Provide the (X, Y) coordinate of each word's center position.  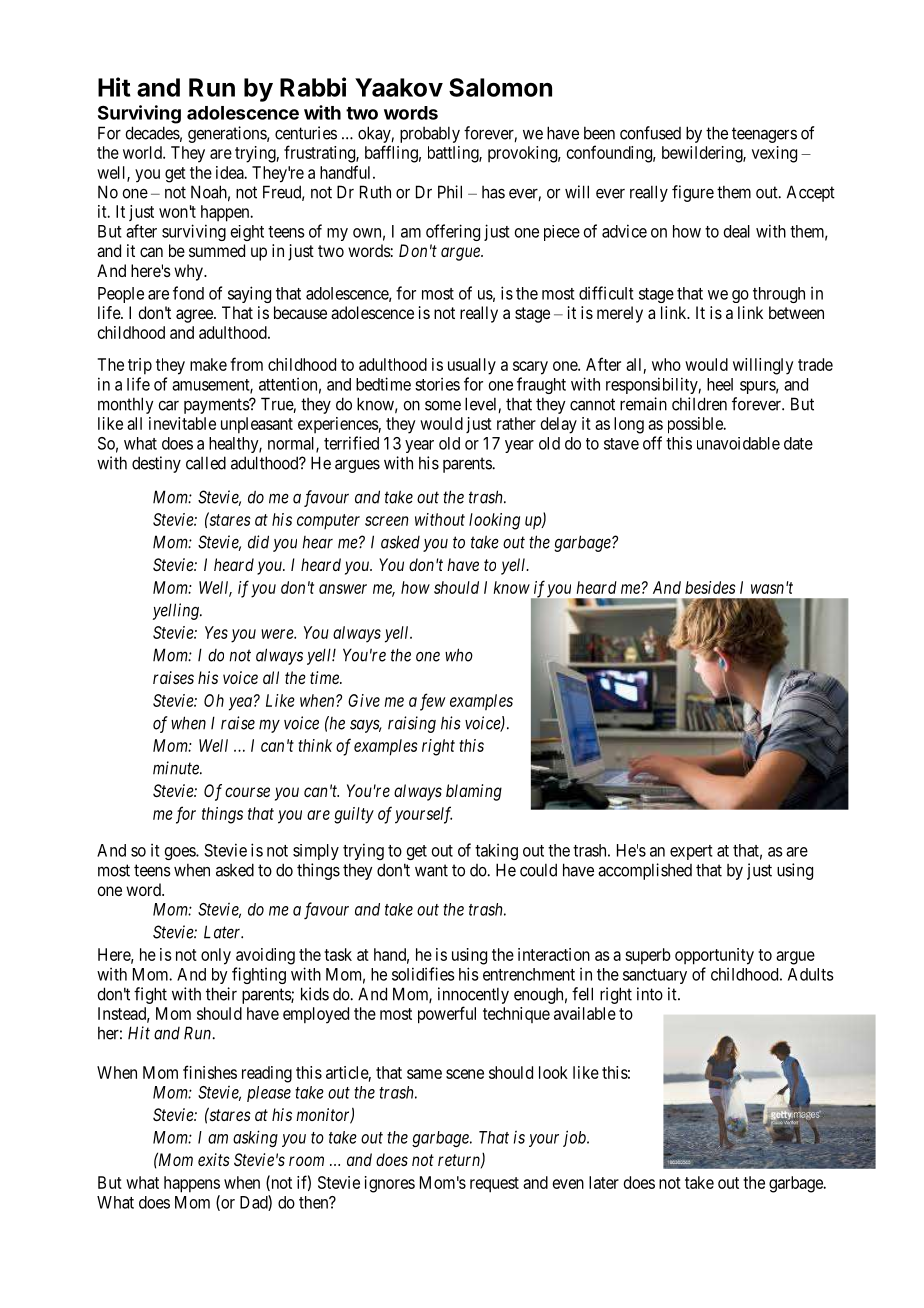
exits (214, 1159)
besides (710, 587)
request (494, 1185)
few (433, 702)
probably (430, 134)
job (575, 1138)
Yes (216, 632)
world (143, 152)
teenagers (764, 135)
